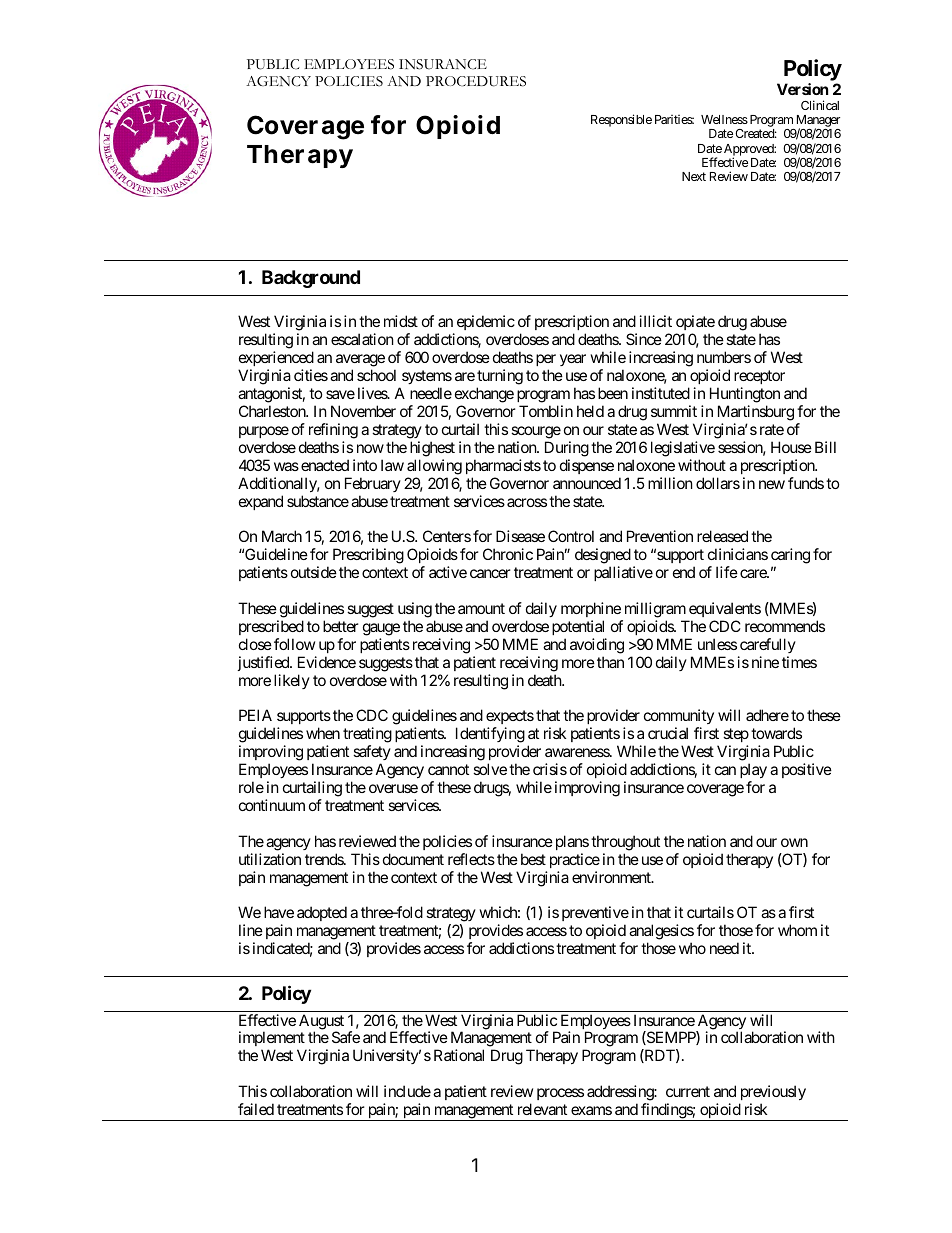  What do you see at coordinates (578, 627) in the document?
I see `potential` at bounding box center [578, 627].
